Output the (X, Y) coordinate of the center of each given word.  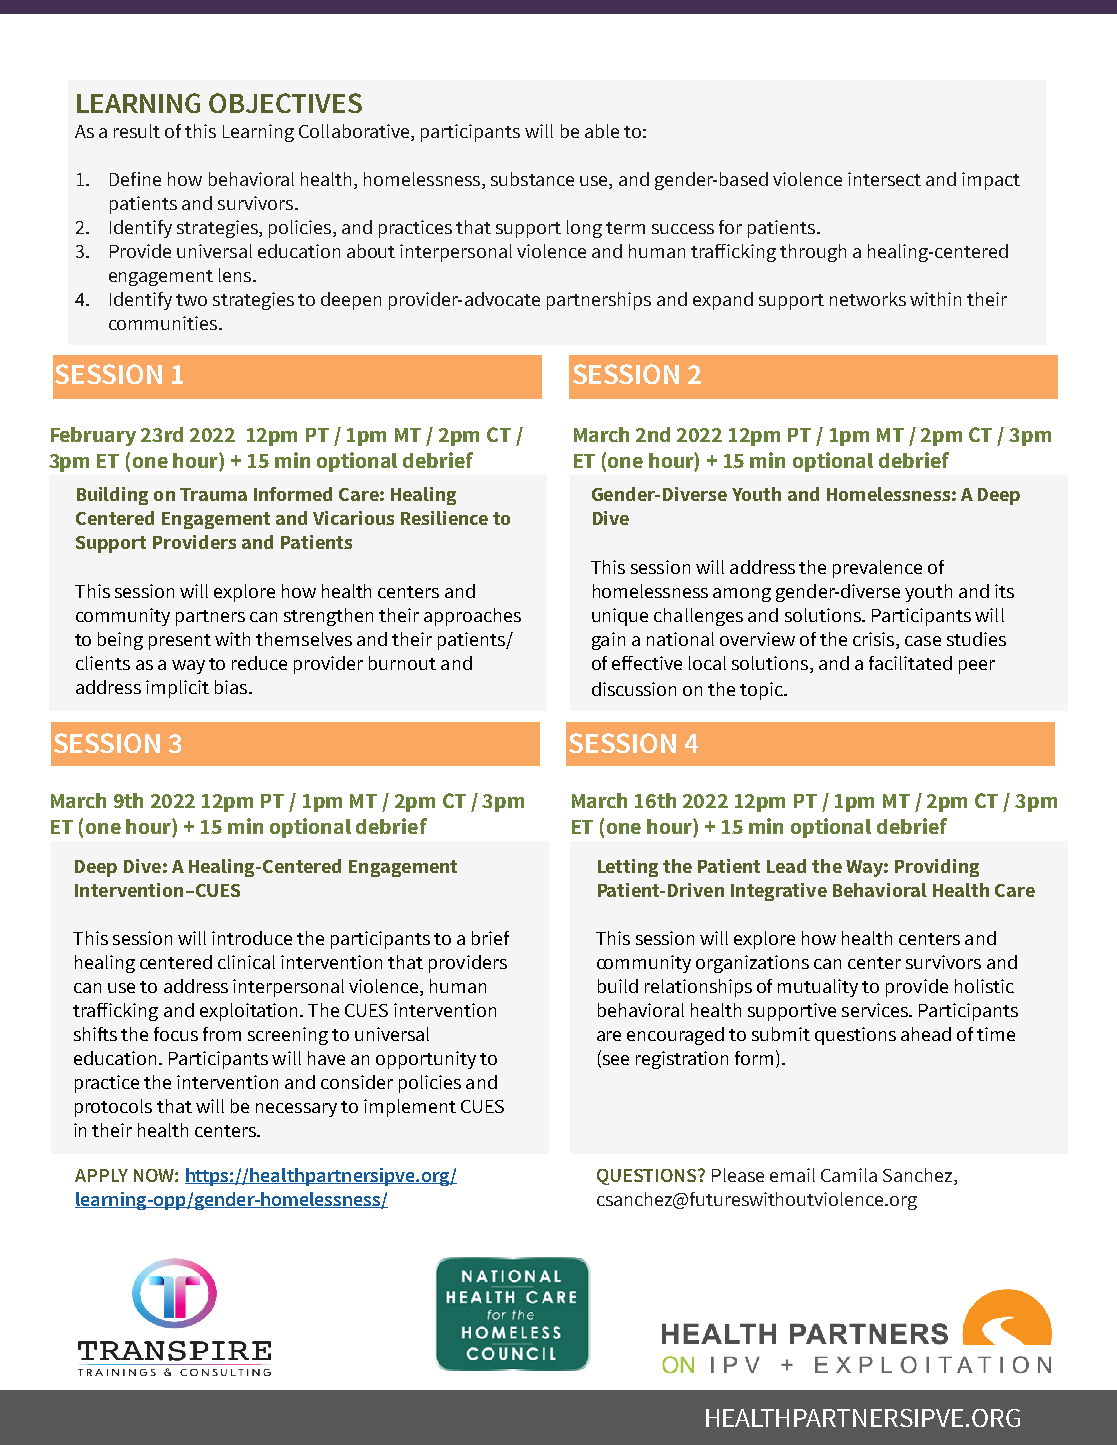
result (137, 131)
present (180, 642)
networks (868, 299)
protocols (113, 1108)
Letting (628, 868)
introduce (252, 938)
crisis (875, 640)
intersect (884, 179)
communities (164, 323)
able (602, 131)
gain (608, 641)
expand (723, 301)
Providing (937, 868)
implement (410, 1108)
